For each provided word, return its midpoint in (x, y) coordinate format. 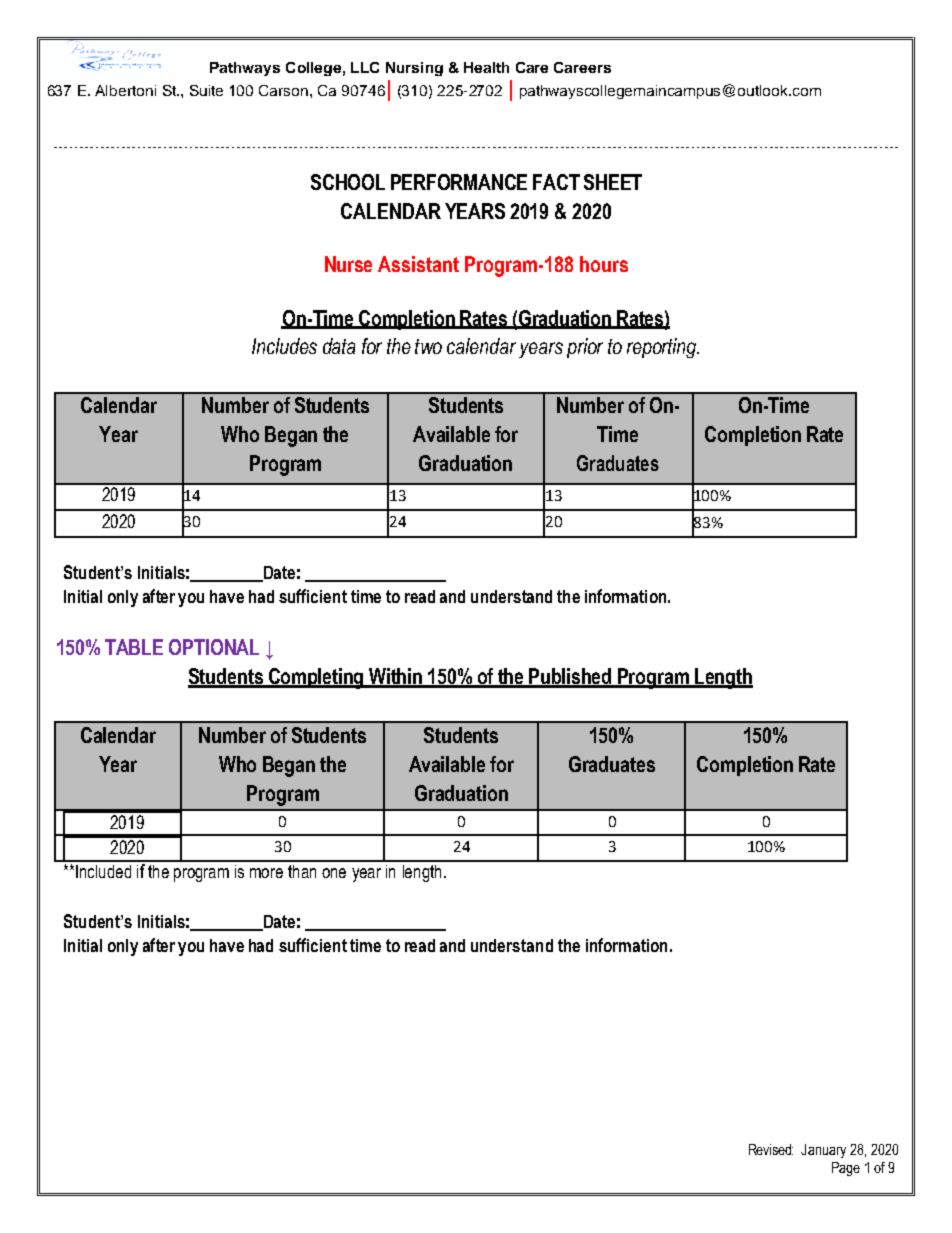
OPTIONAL (214, 647)
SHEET (613, 182)
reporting (663, 348)
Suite (206, 90)
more (266, 873)
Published (570, 677)
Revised (771, 1149)
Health (486, 67)
